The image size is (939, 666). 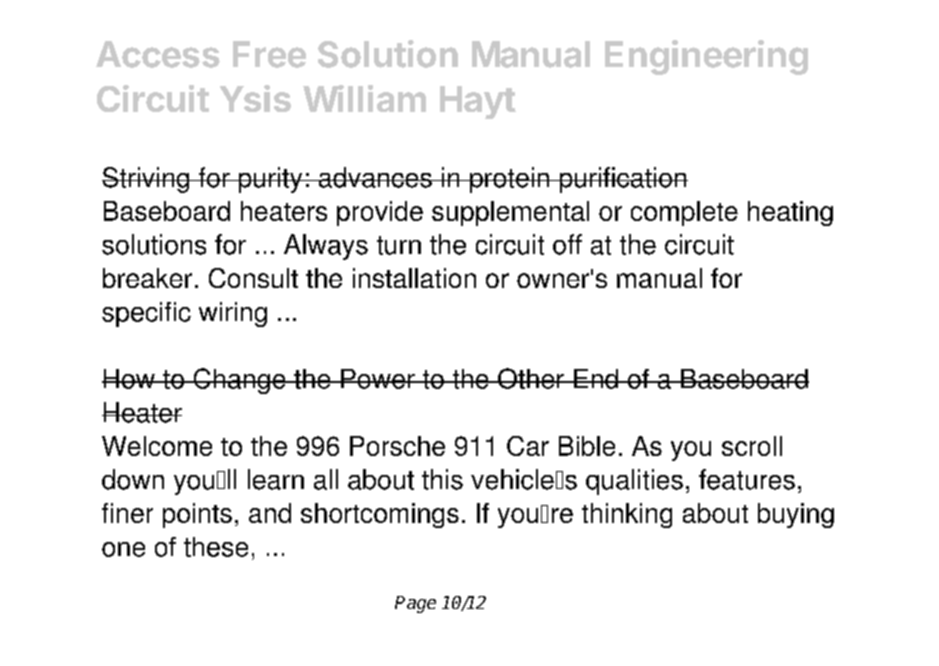 What do you see at coordinates (233, 314) in the page?
I see `wiring` at bounding box center [233, 314].
